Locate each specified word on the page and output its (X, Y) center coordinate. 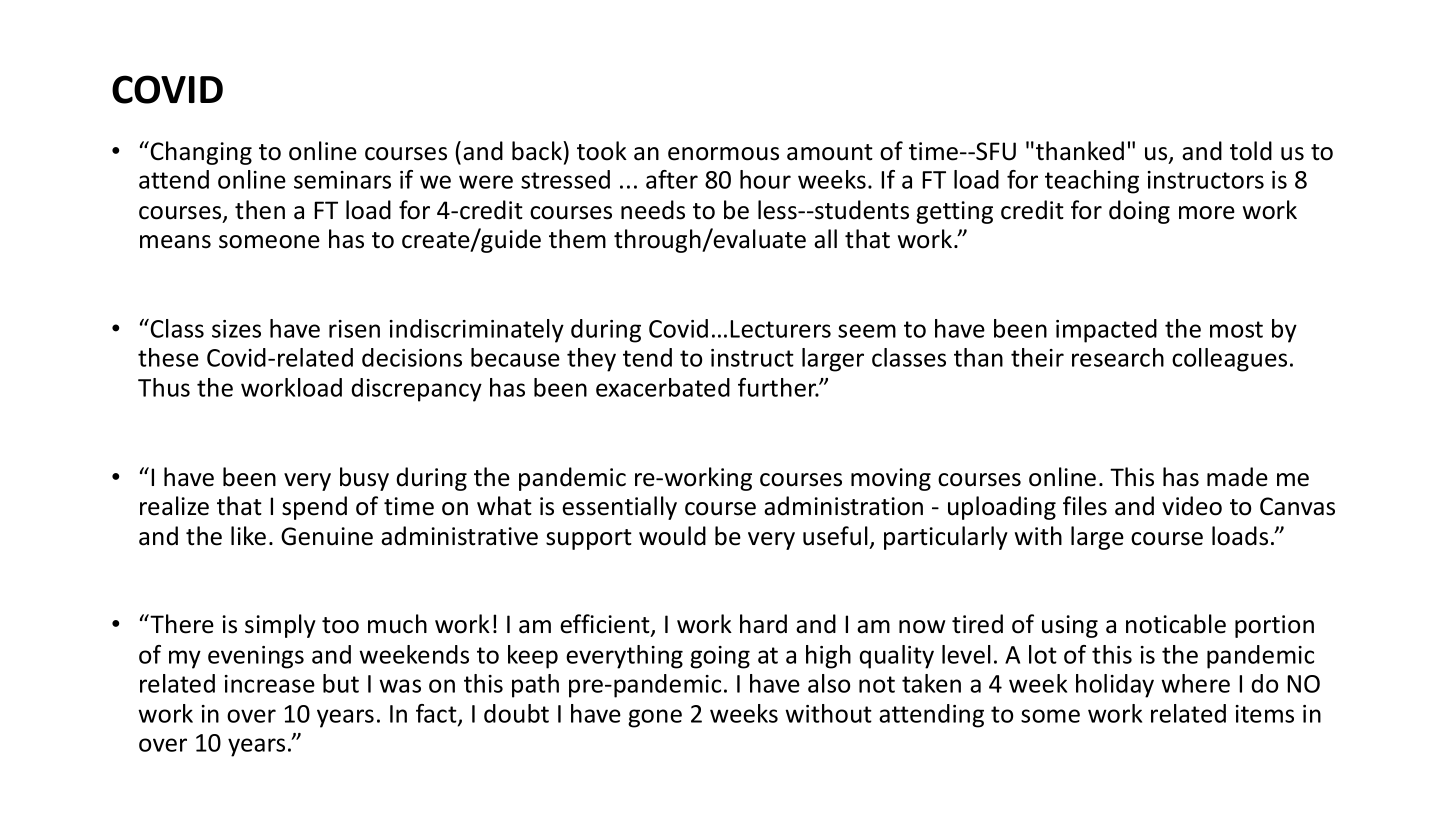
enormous (723, 154)
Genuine (327, 536)
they (591, 360)
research (1118, 357)
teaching (1092, 182)
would (672, 536)
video (1192, 506)
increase (270, 684)
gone (655, 718)
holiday (1115, 686)
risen (354, 329)
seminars (342, 180)
